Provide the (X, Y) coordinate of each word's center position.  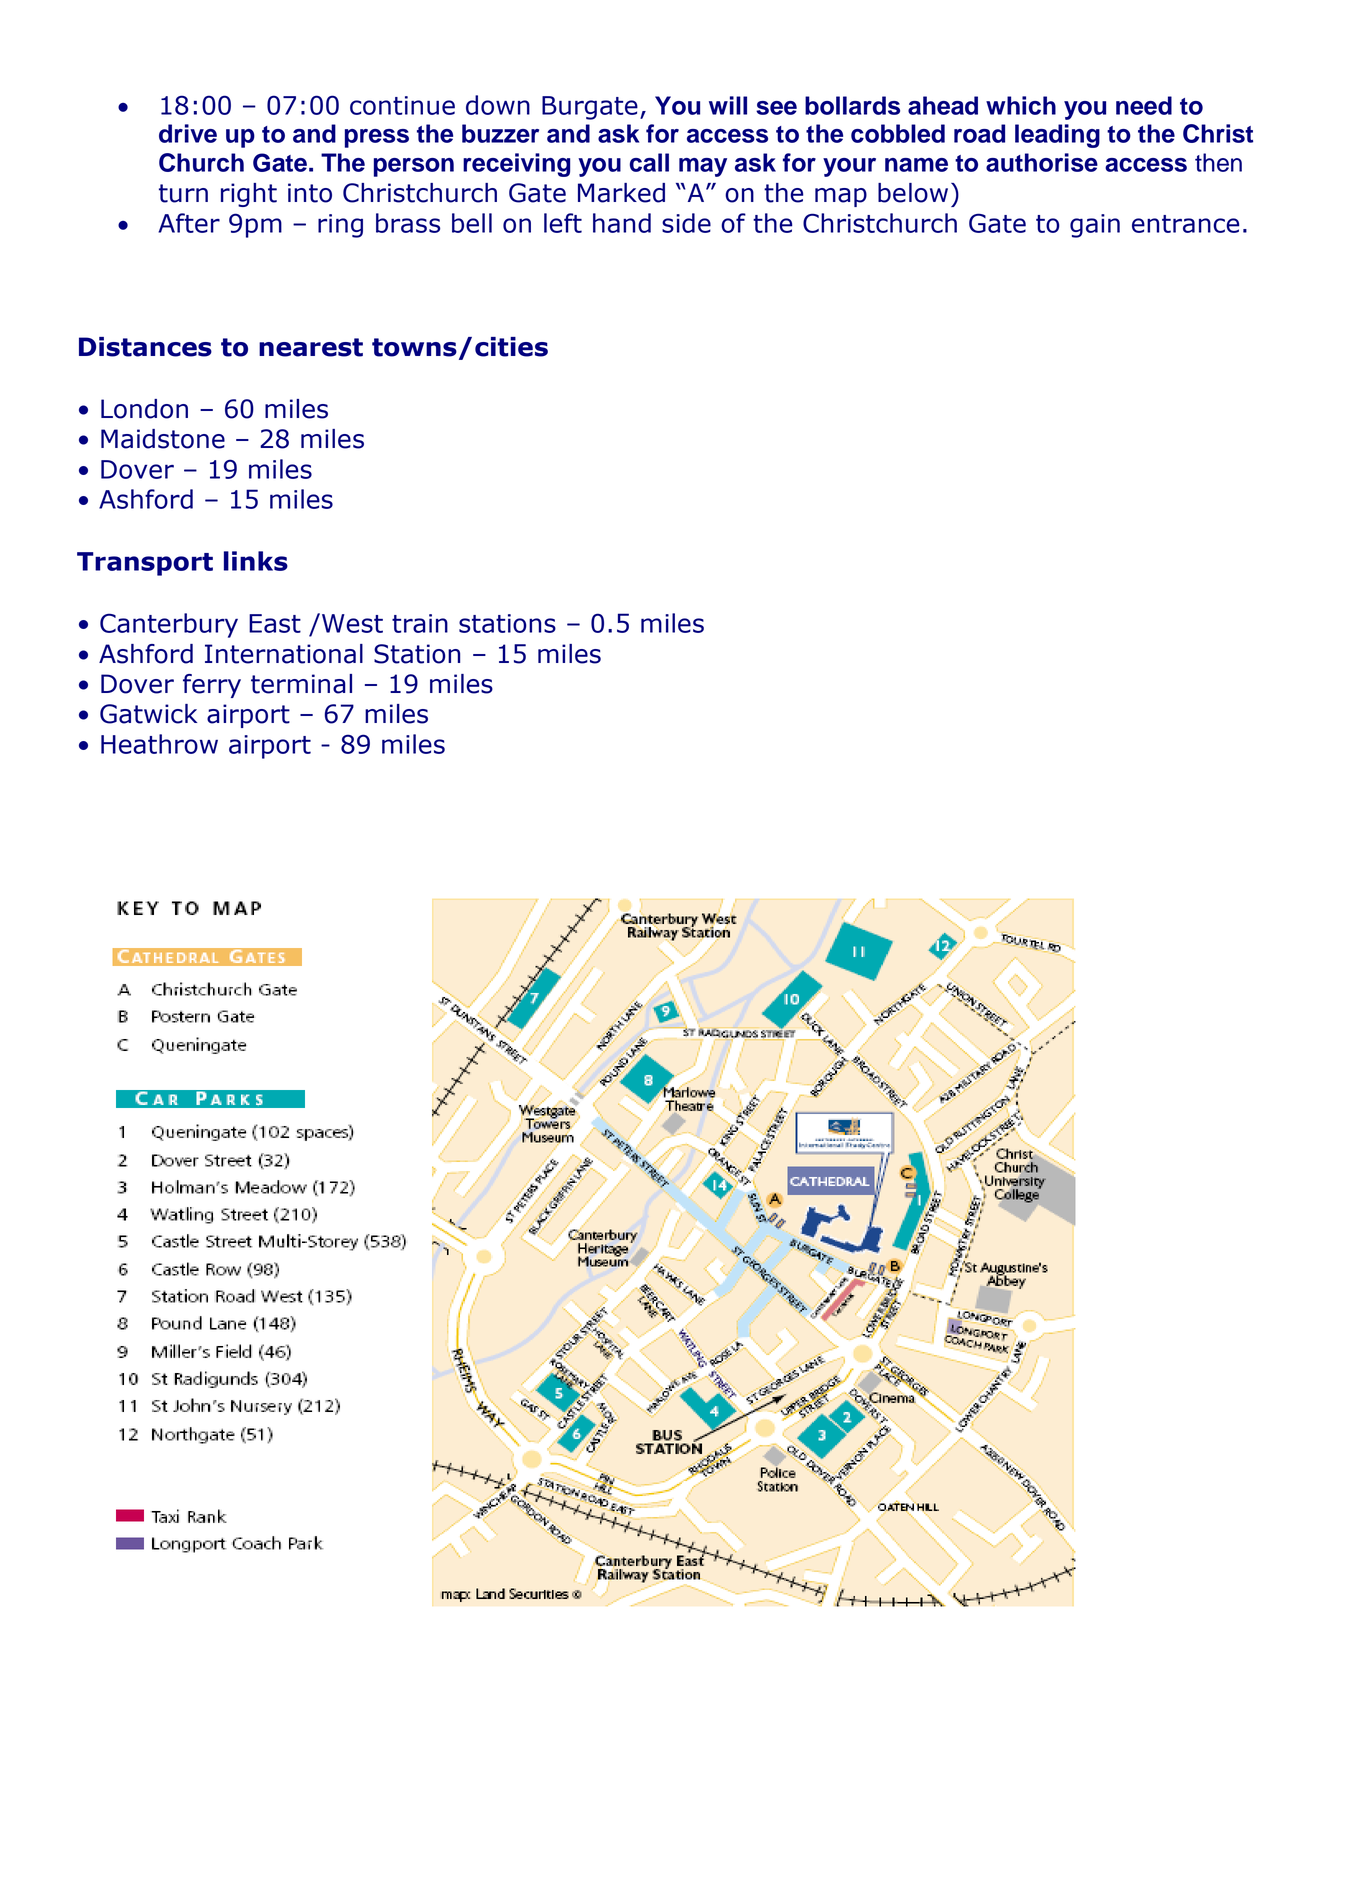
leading (1057, 136)
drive (188, 133)
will (728, 105)
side (686, 223)
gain (1095, 226)
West (352, 623)
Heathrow (159, 744)
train (420, 623)
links (256, 561)
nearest (311, 347)
